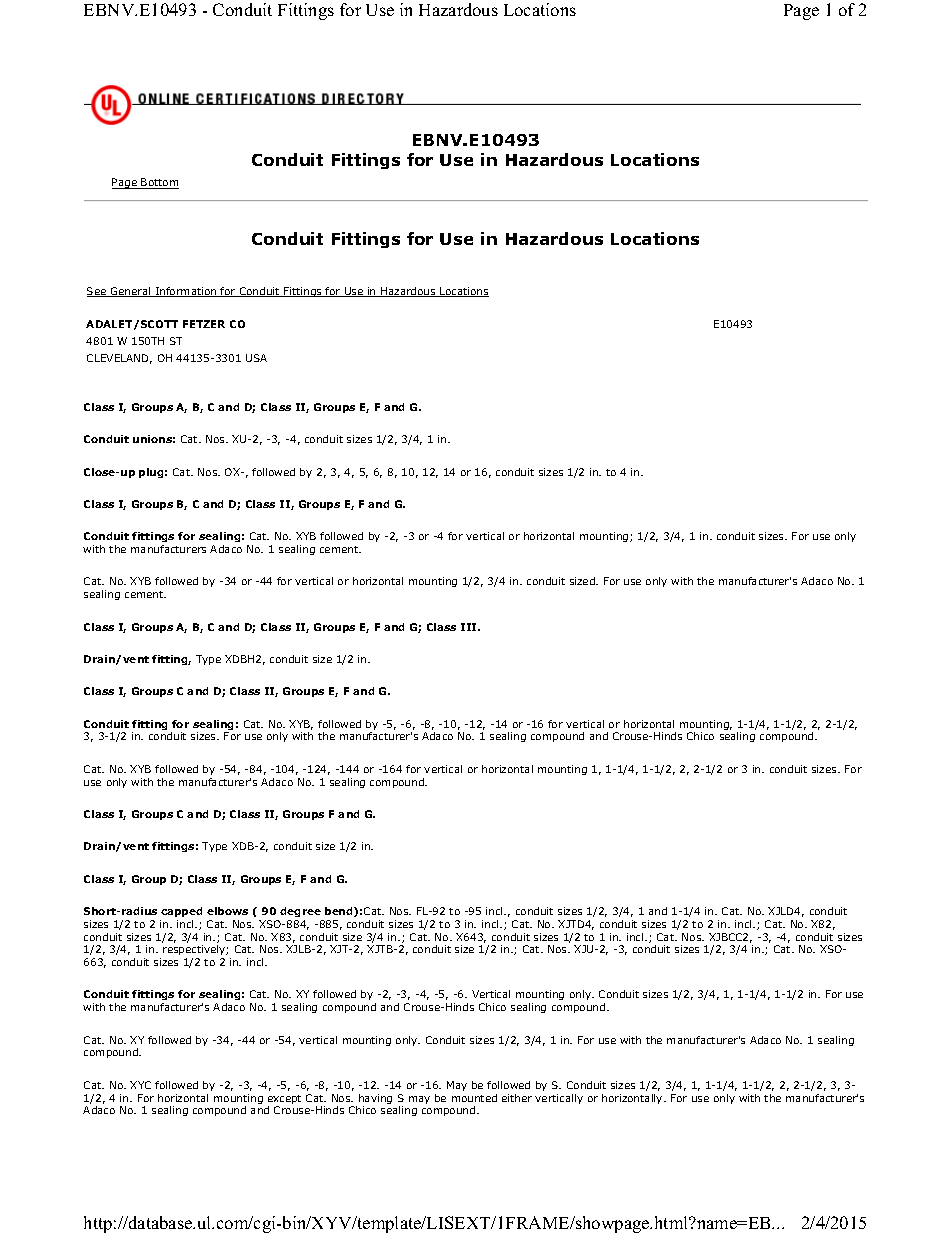 The height and width of the screenshot is (1233, 952). I want to click on degree, so click(300, 912).
